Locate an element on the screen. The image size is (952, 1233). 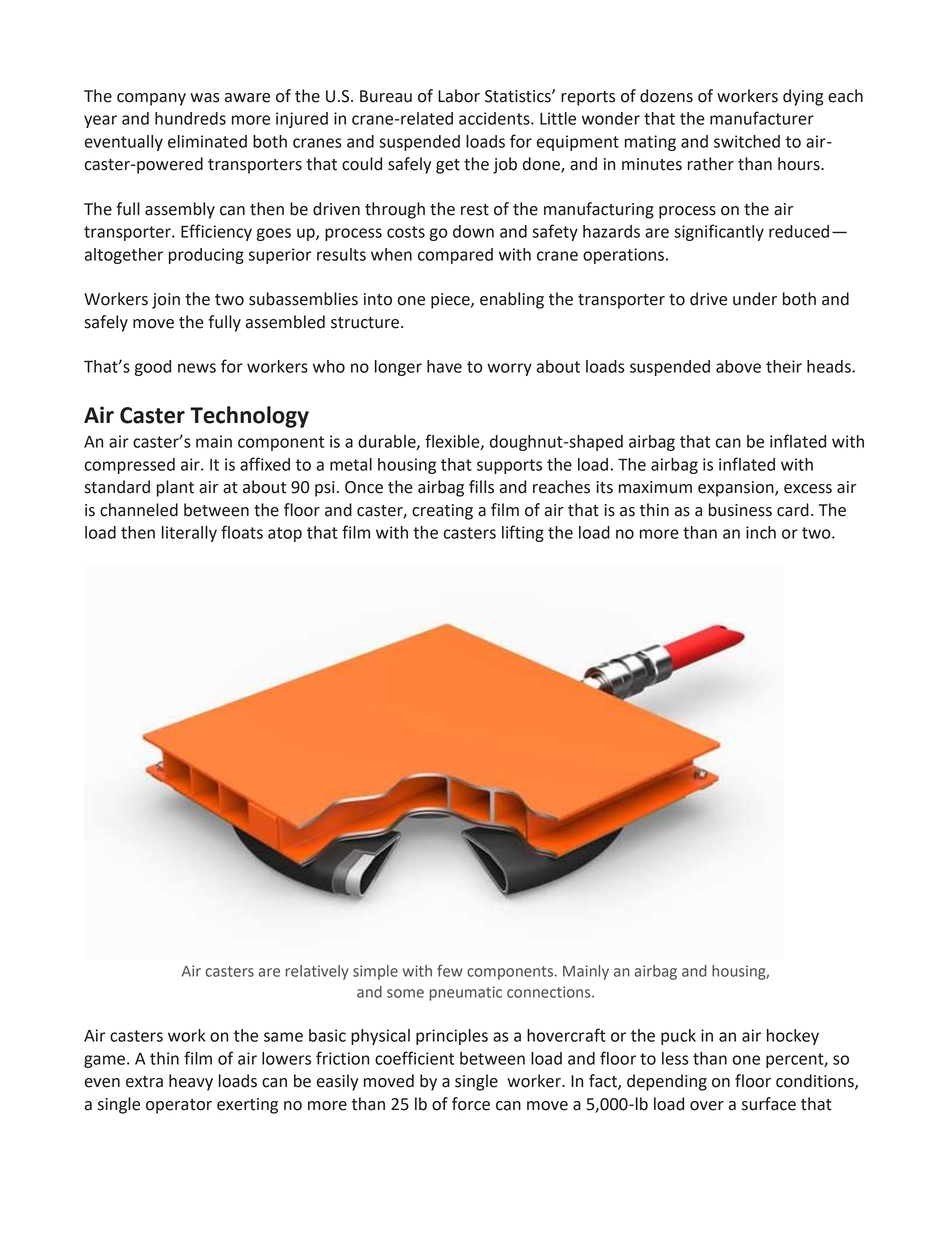
lifting is located at coordinates (523, 533).
